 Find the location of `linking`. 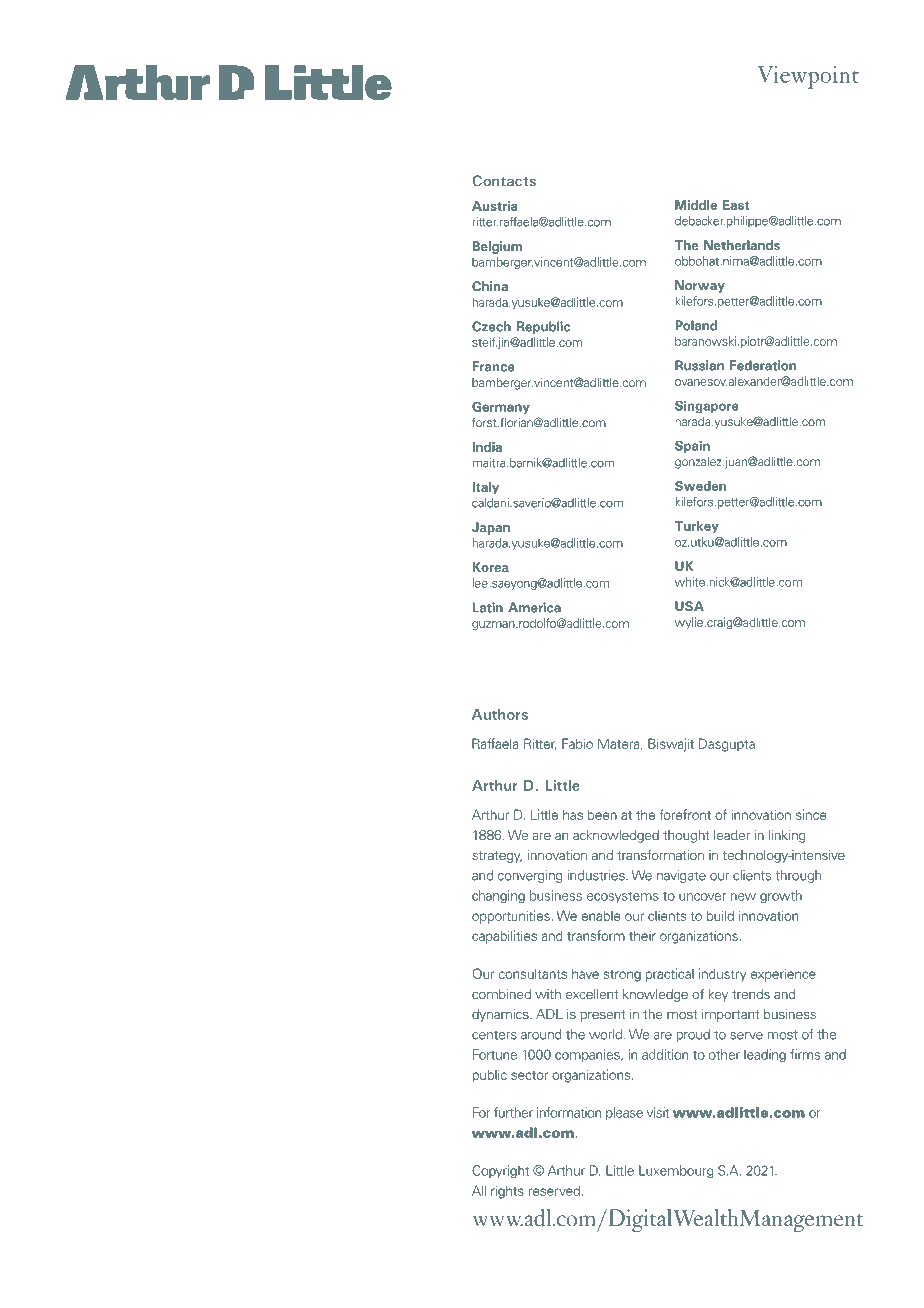

linking is located at coordinates (787, 836).
